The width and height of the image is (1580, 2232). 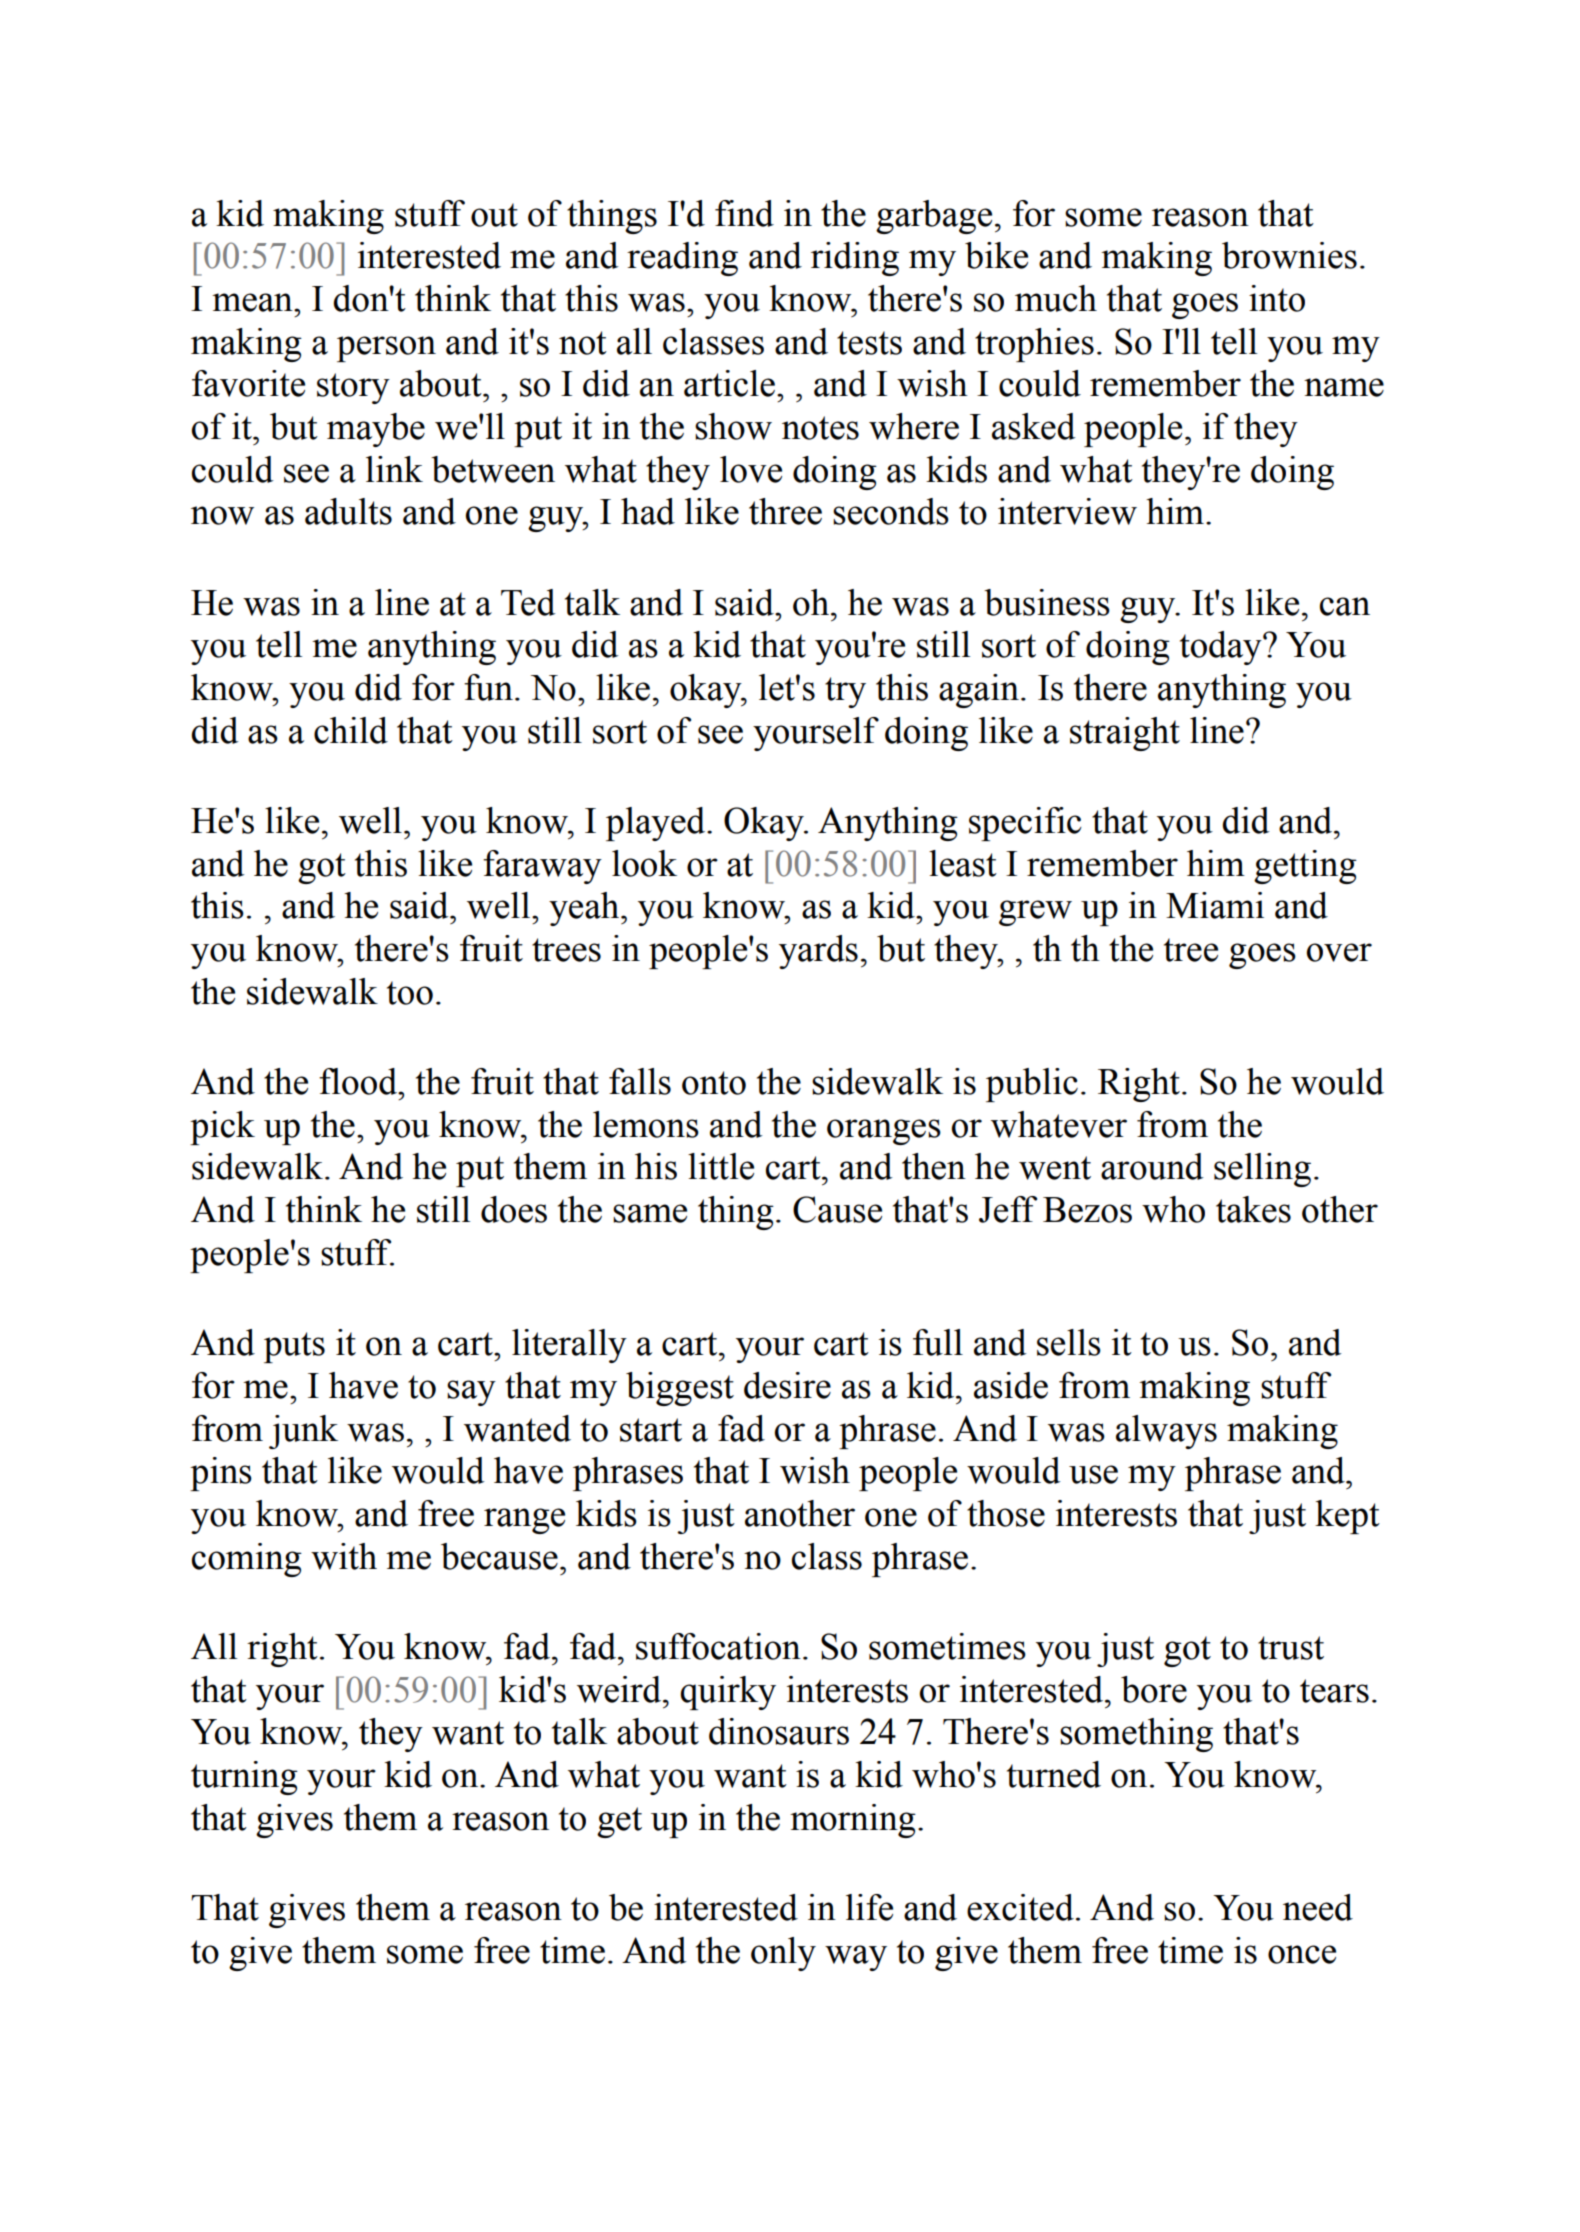 I want to click on riding, so click(x=855, y=259).
